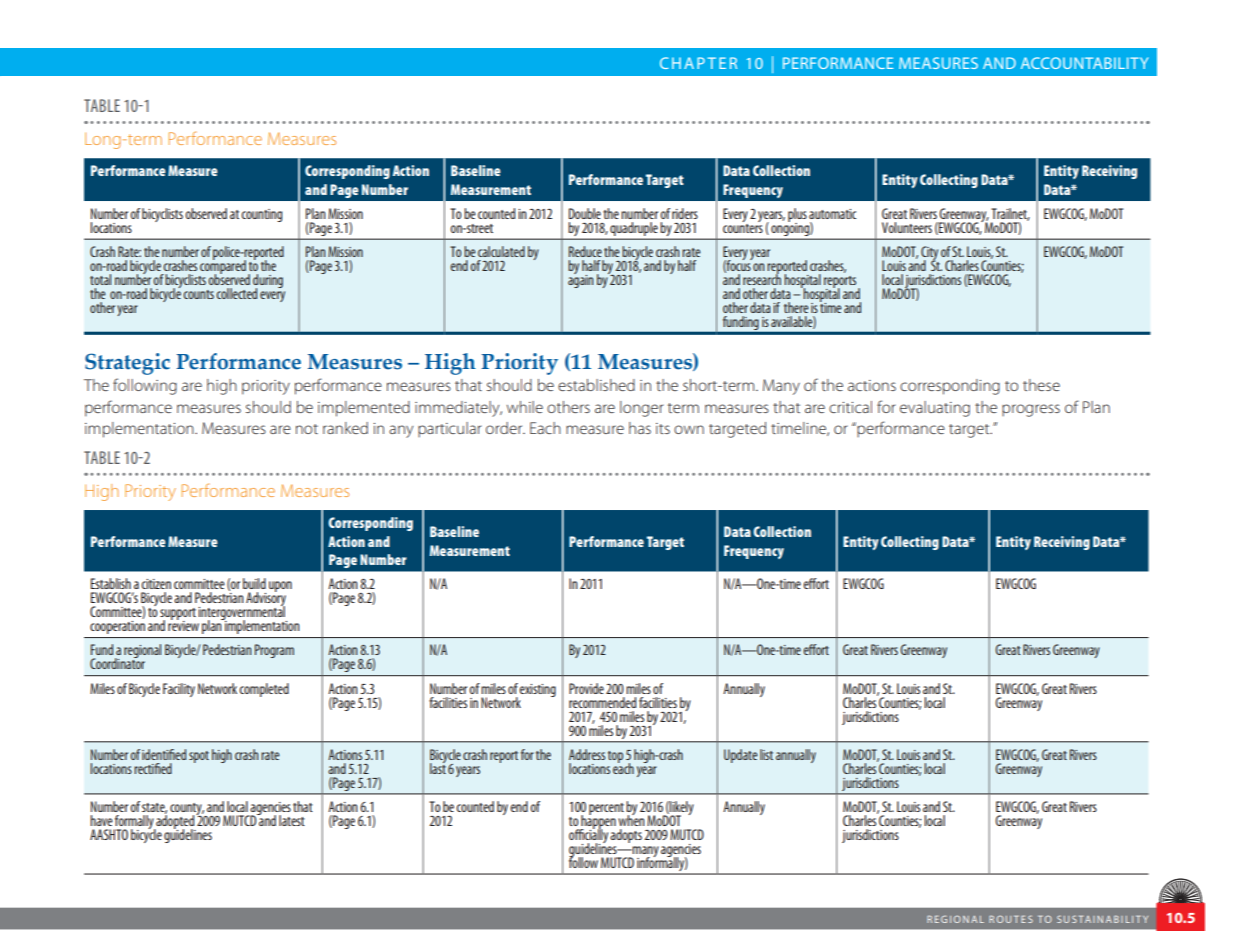  Describe the element at coordinates (307, 429) in the image. I see `not` at that location.
